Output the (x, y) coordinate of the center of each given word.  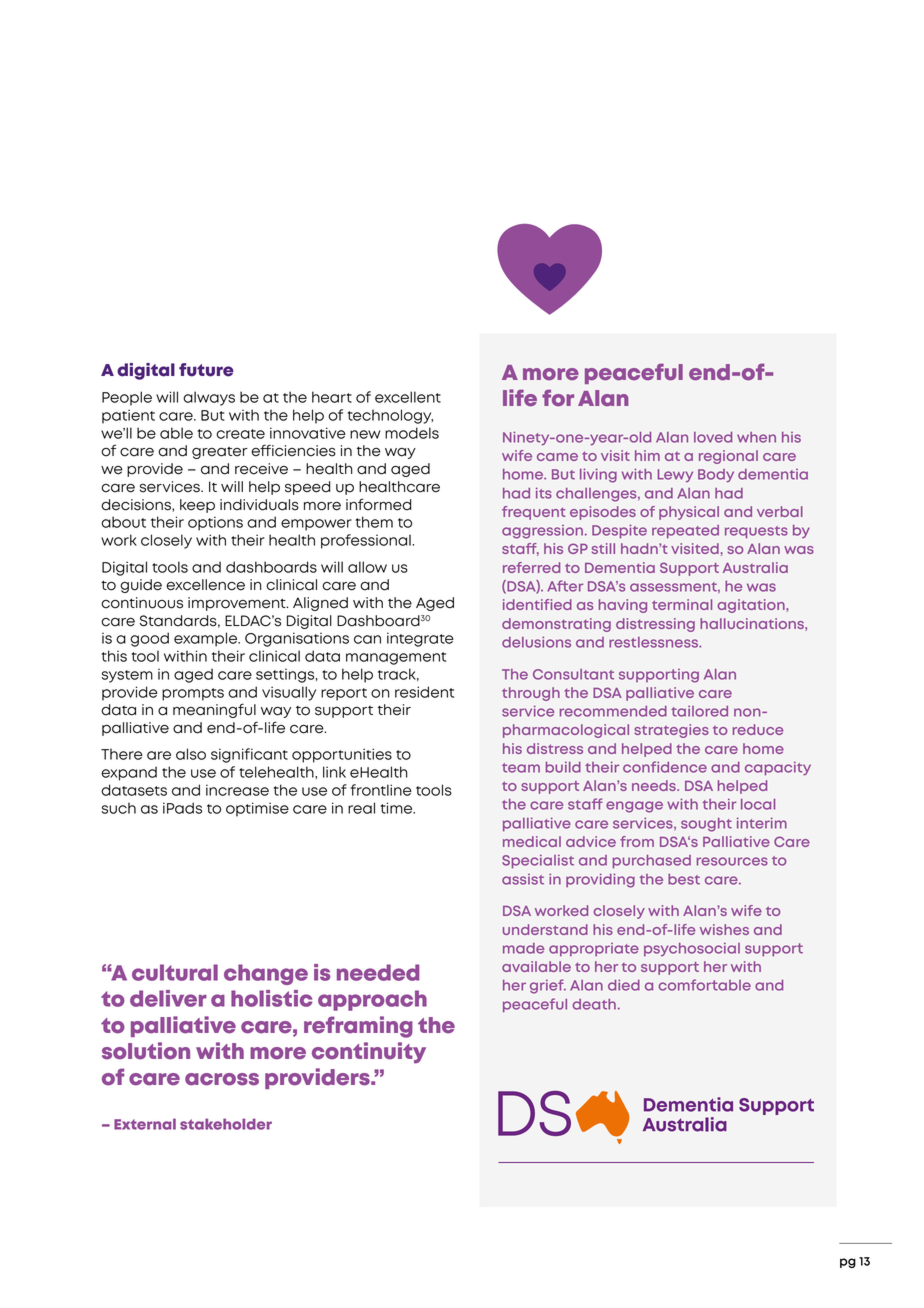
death (594, 1004)
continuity (369, 1053)
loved (713, 437)
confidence (665, 767)
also (191, 754)
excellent (408, 397)
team (521, 768)
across (222, 1079)
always (209, 398)
